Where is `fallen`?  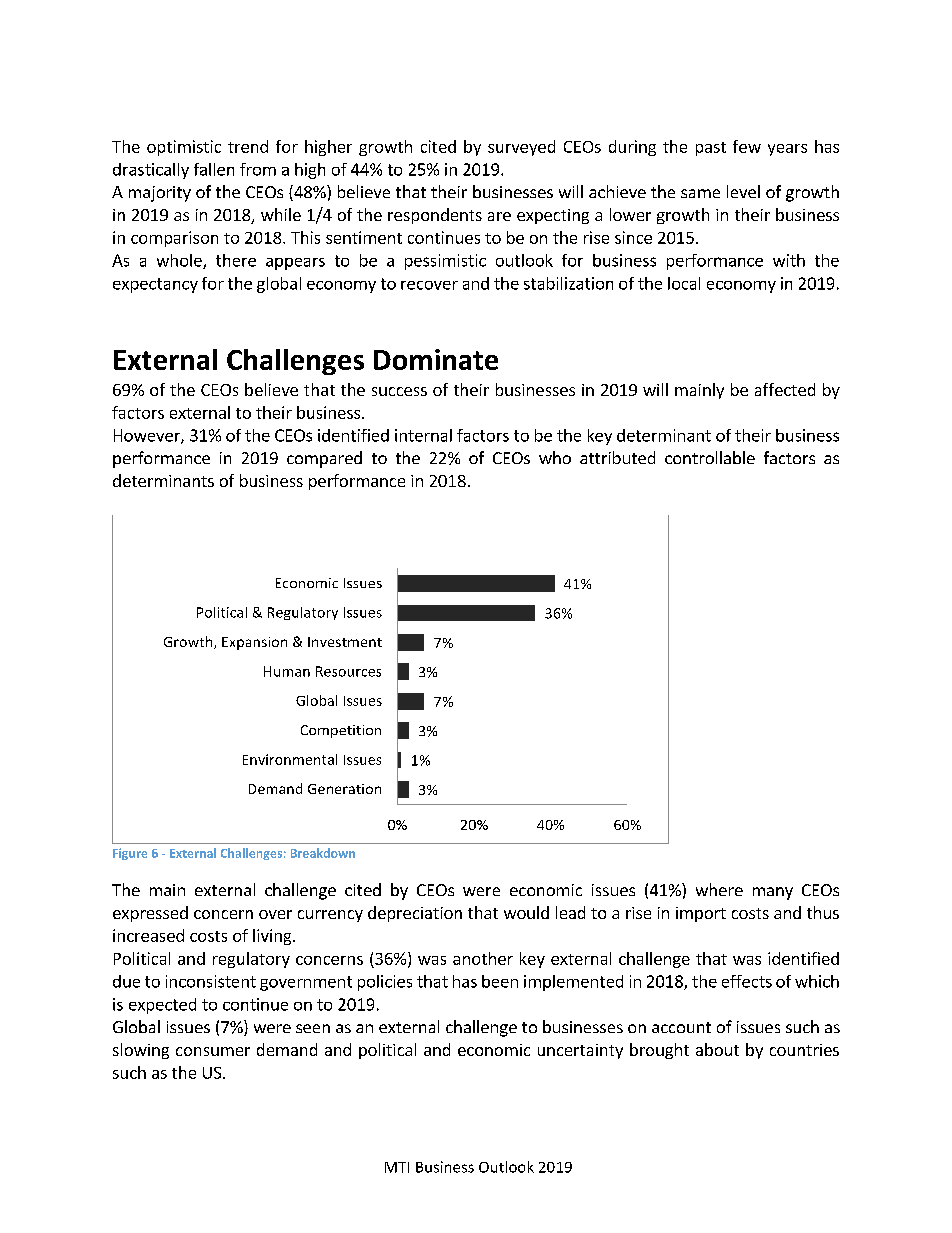
fallen is located at coordinates (214, 169).
